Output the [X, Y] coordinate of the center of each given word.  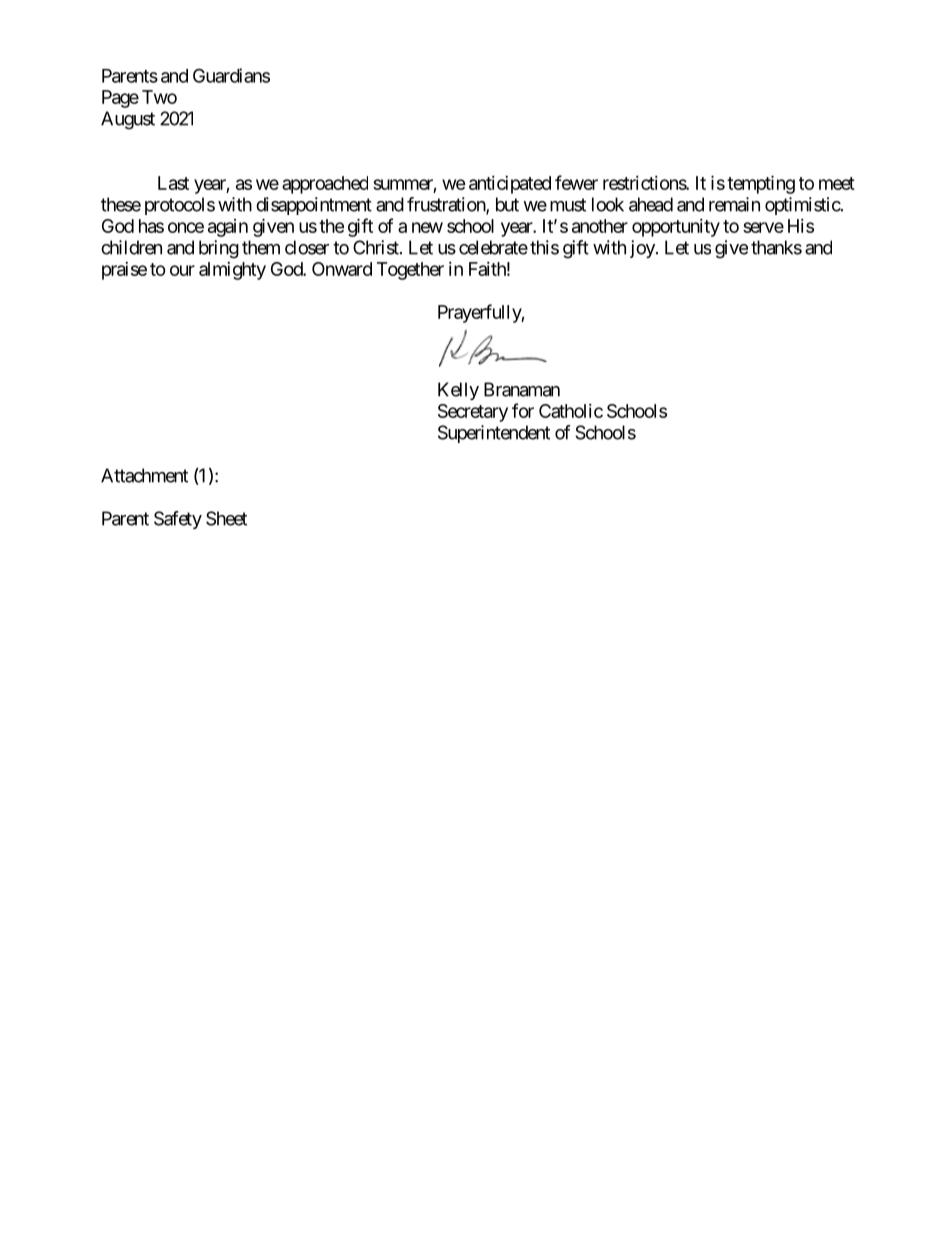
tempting [761, 184]
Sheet [226, 518]
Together [410, 271]
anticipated [510, 185]
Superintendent [494, 434]
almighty [232, 271]
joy [643, 249]
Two [159, 97]
